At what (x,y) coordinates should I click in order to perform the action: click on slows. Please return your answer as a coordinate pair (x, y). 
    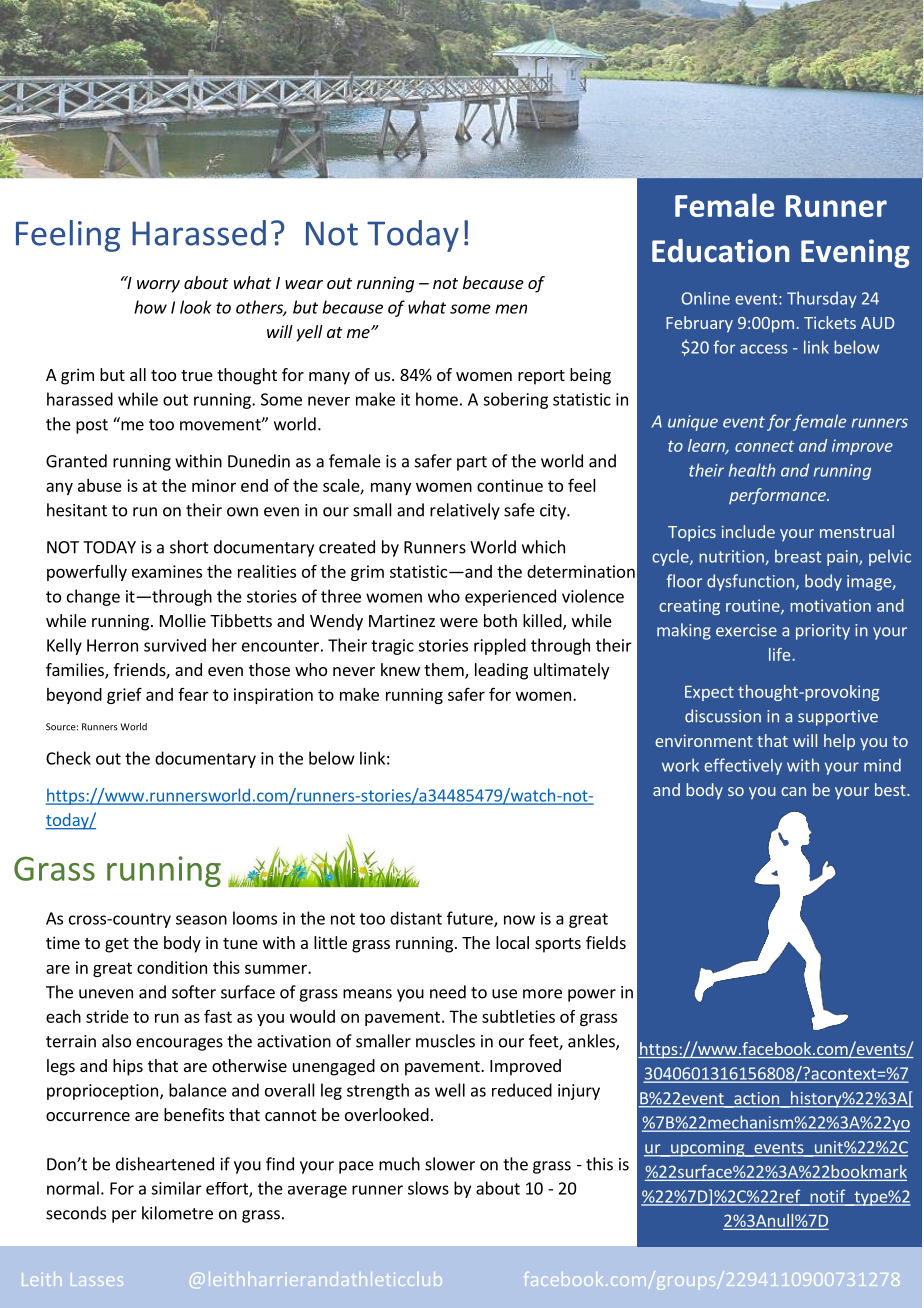
    Looking at the image, I should click on (428, 1188).
